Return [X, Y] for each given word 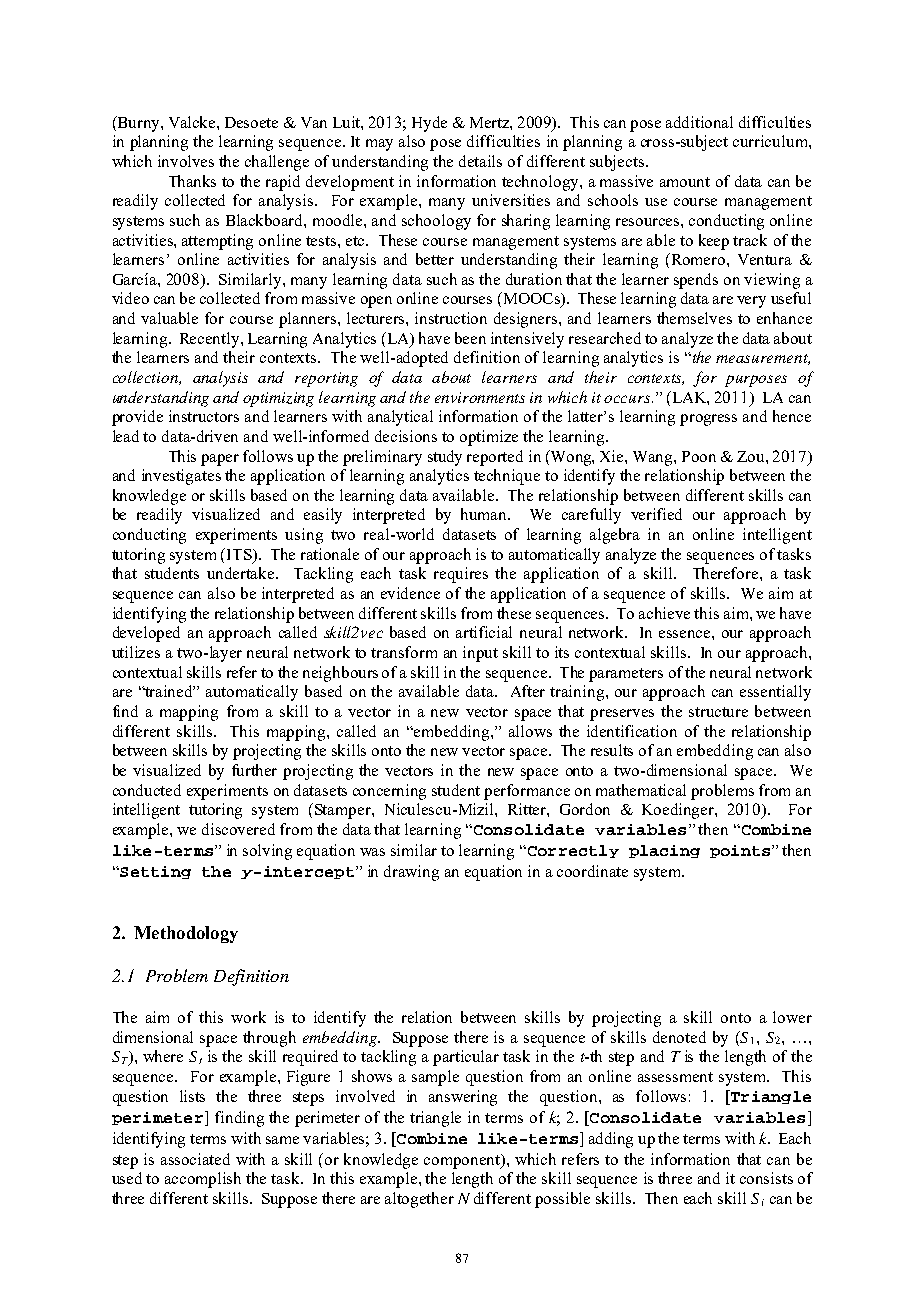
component [463, 1161]
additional [699, 122]
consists [766, 1178]
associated [195, 1159]
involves [186, 161]
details [480, 161]
